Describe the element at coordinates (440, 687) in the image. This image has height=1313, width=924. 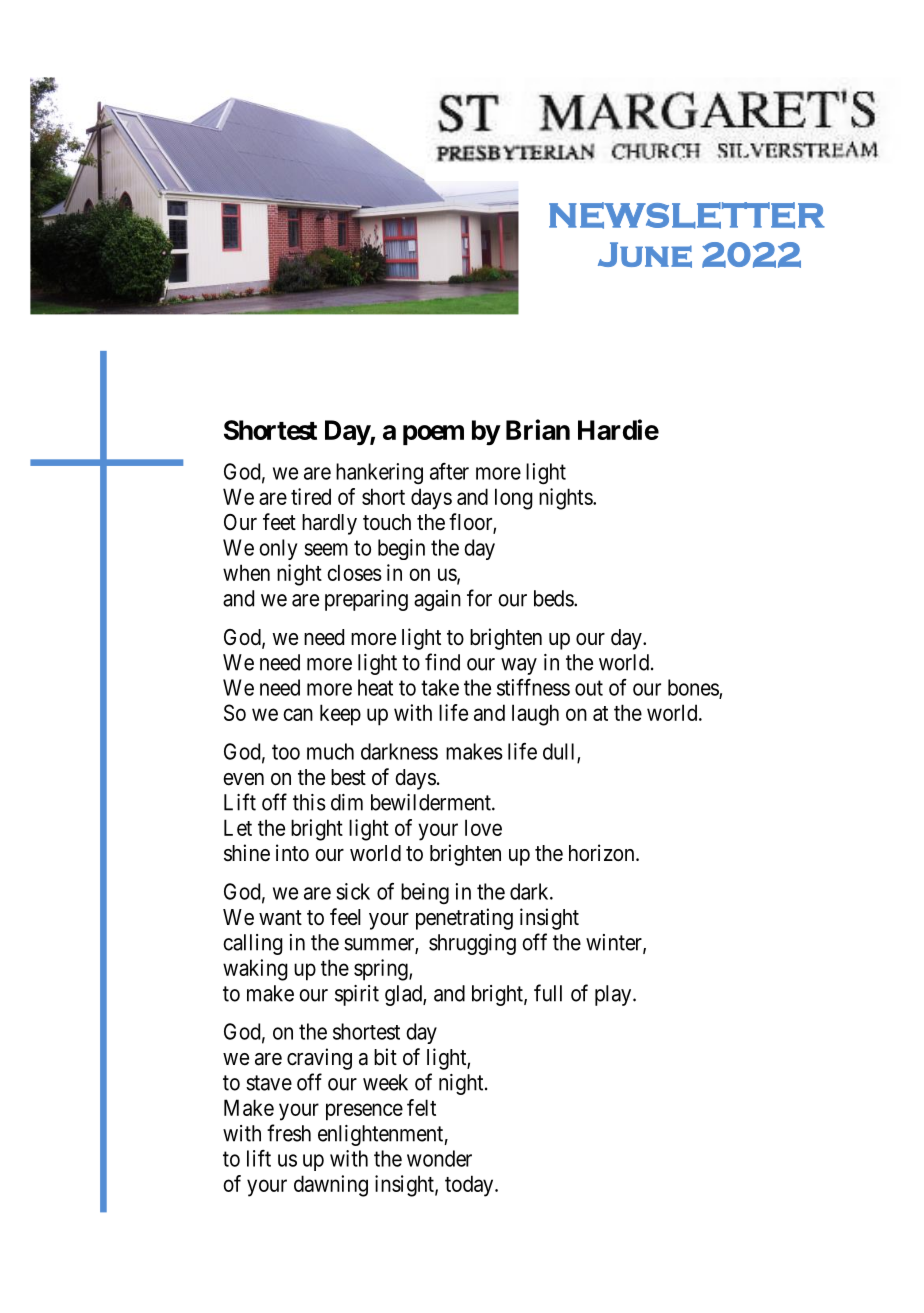
I see `take` at that location.
